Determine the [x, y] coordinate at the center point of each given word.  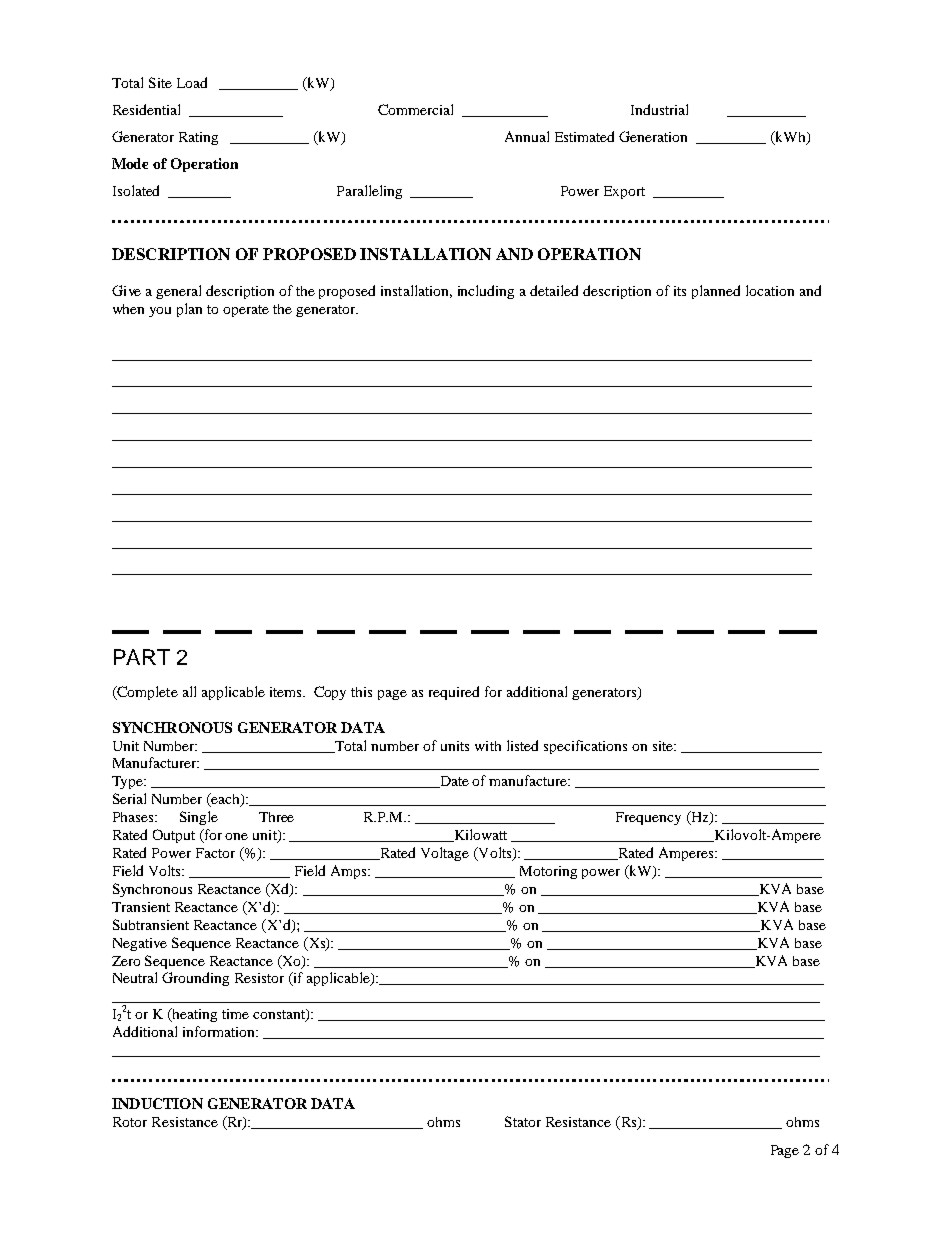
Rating [198, 138]
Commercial [415, 109]
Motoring [548, 872]
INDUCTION [157, 1103]
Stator [523, 1121]
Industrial [659, 109]
